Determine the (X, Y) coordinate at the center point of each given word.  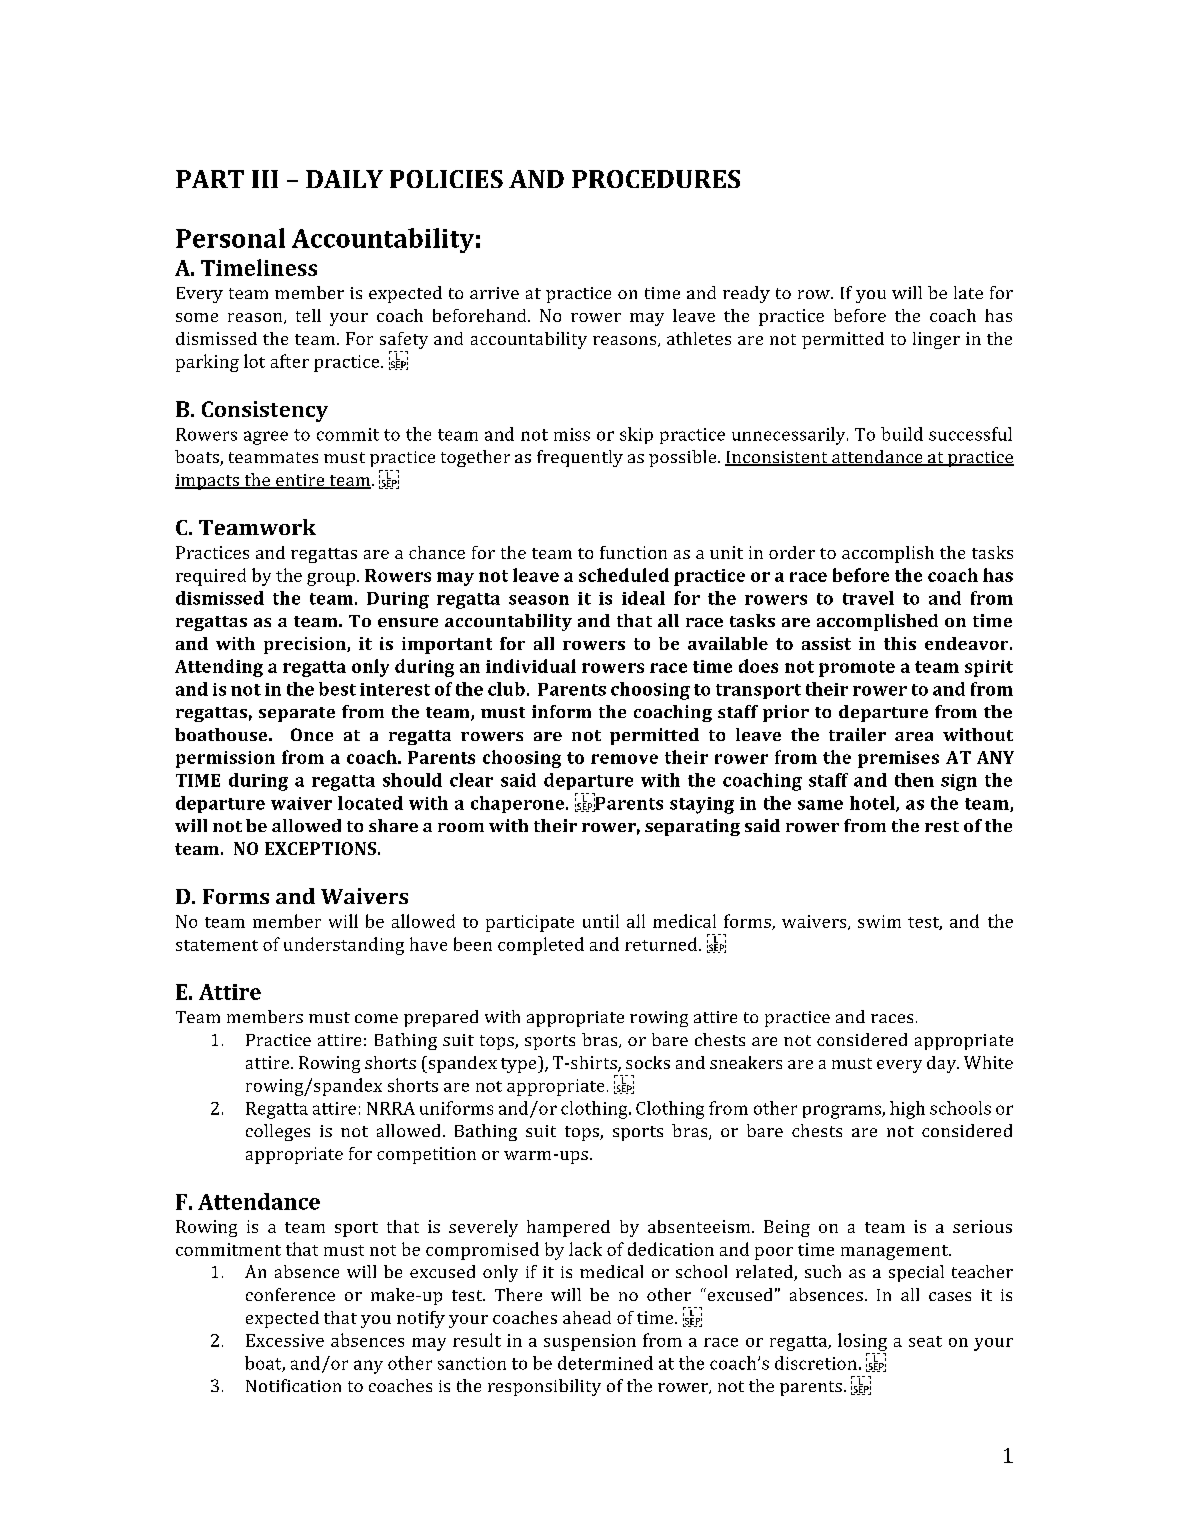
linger (936, 340)
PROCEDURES (656, 179)
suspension (590, 1342)
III (265, 179)
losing (862, 1342)
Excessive (285, 1340)
